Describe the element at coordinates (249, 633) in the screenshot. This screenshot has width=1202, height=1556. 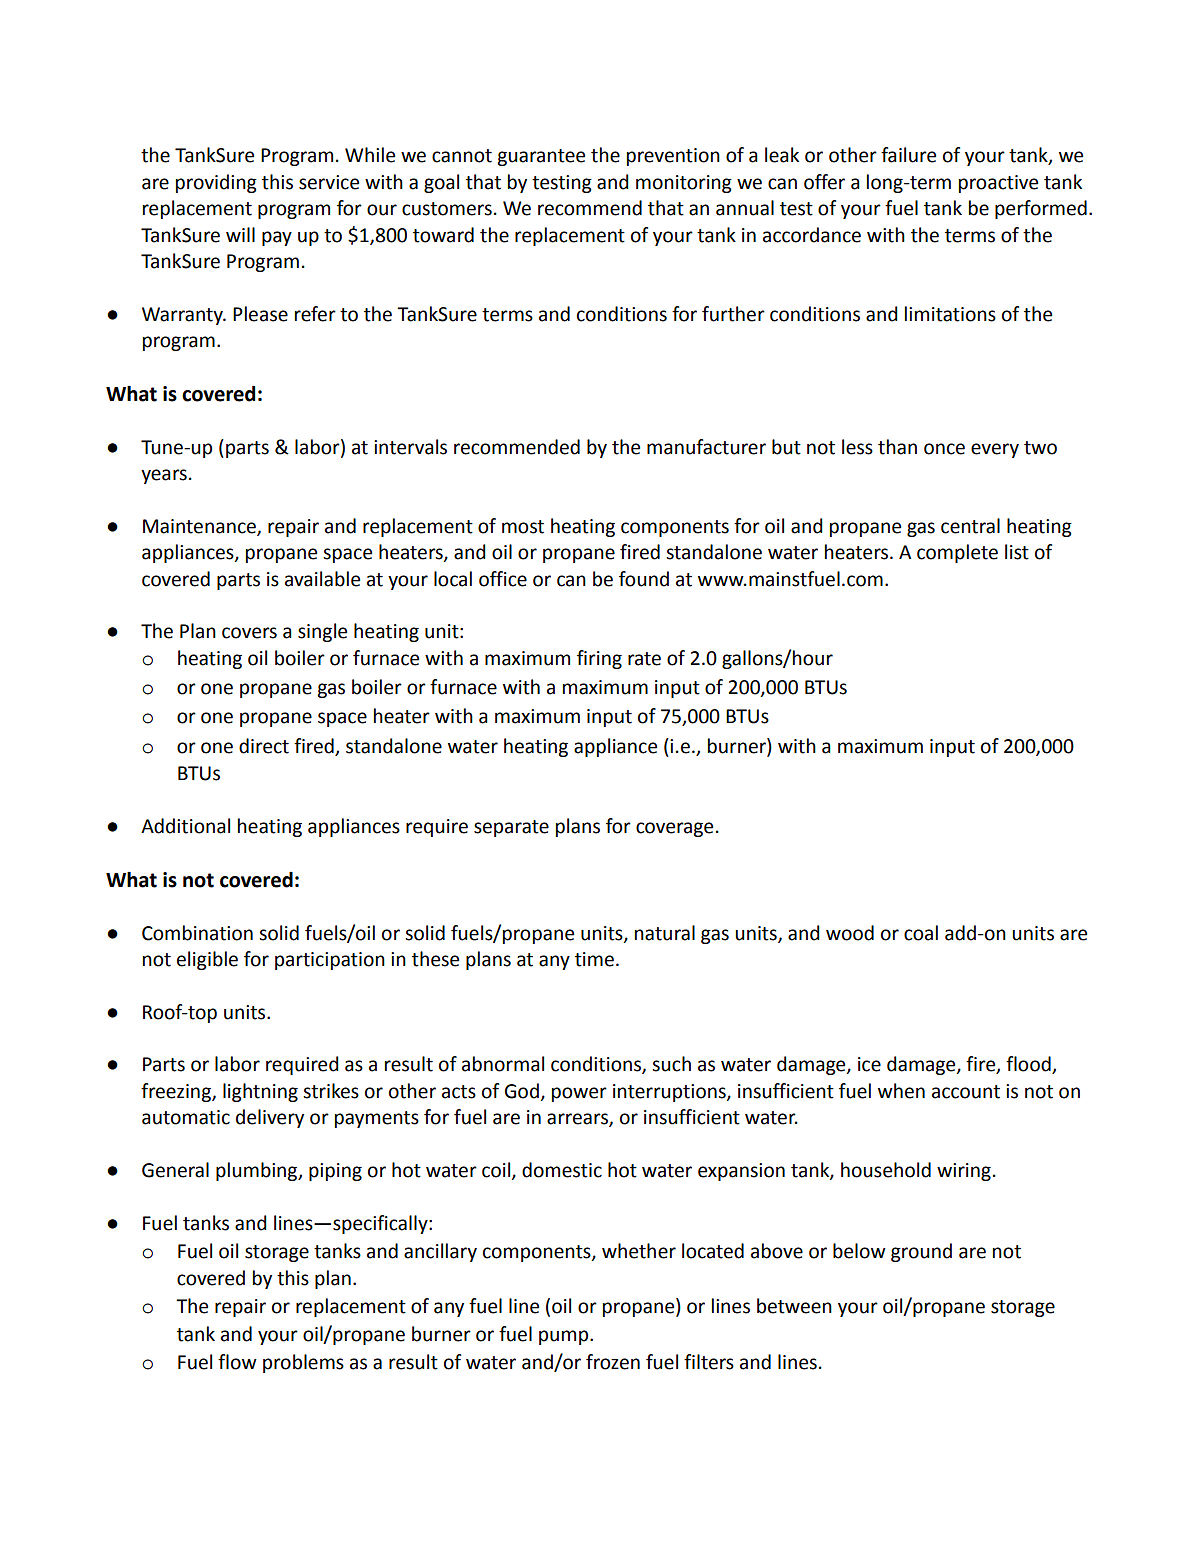
I see `covers` at that location.
